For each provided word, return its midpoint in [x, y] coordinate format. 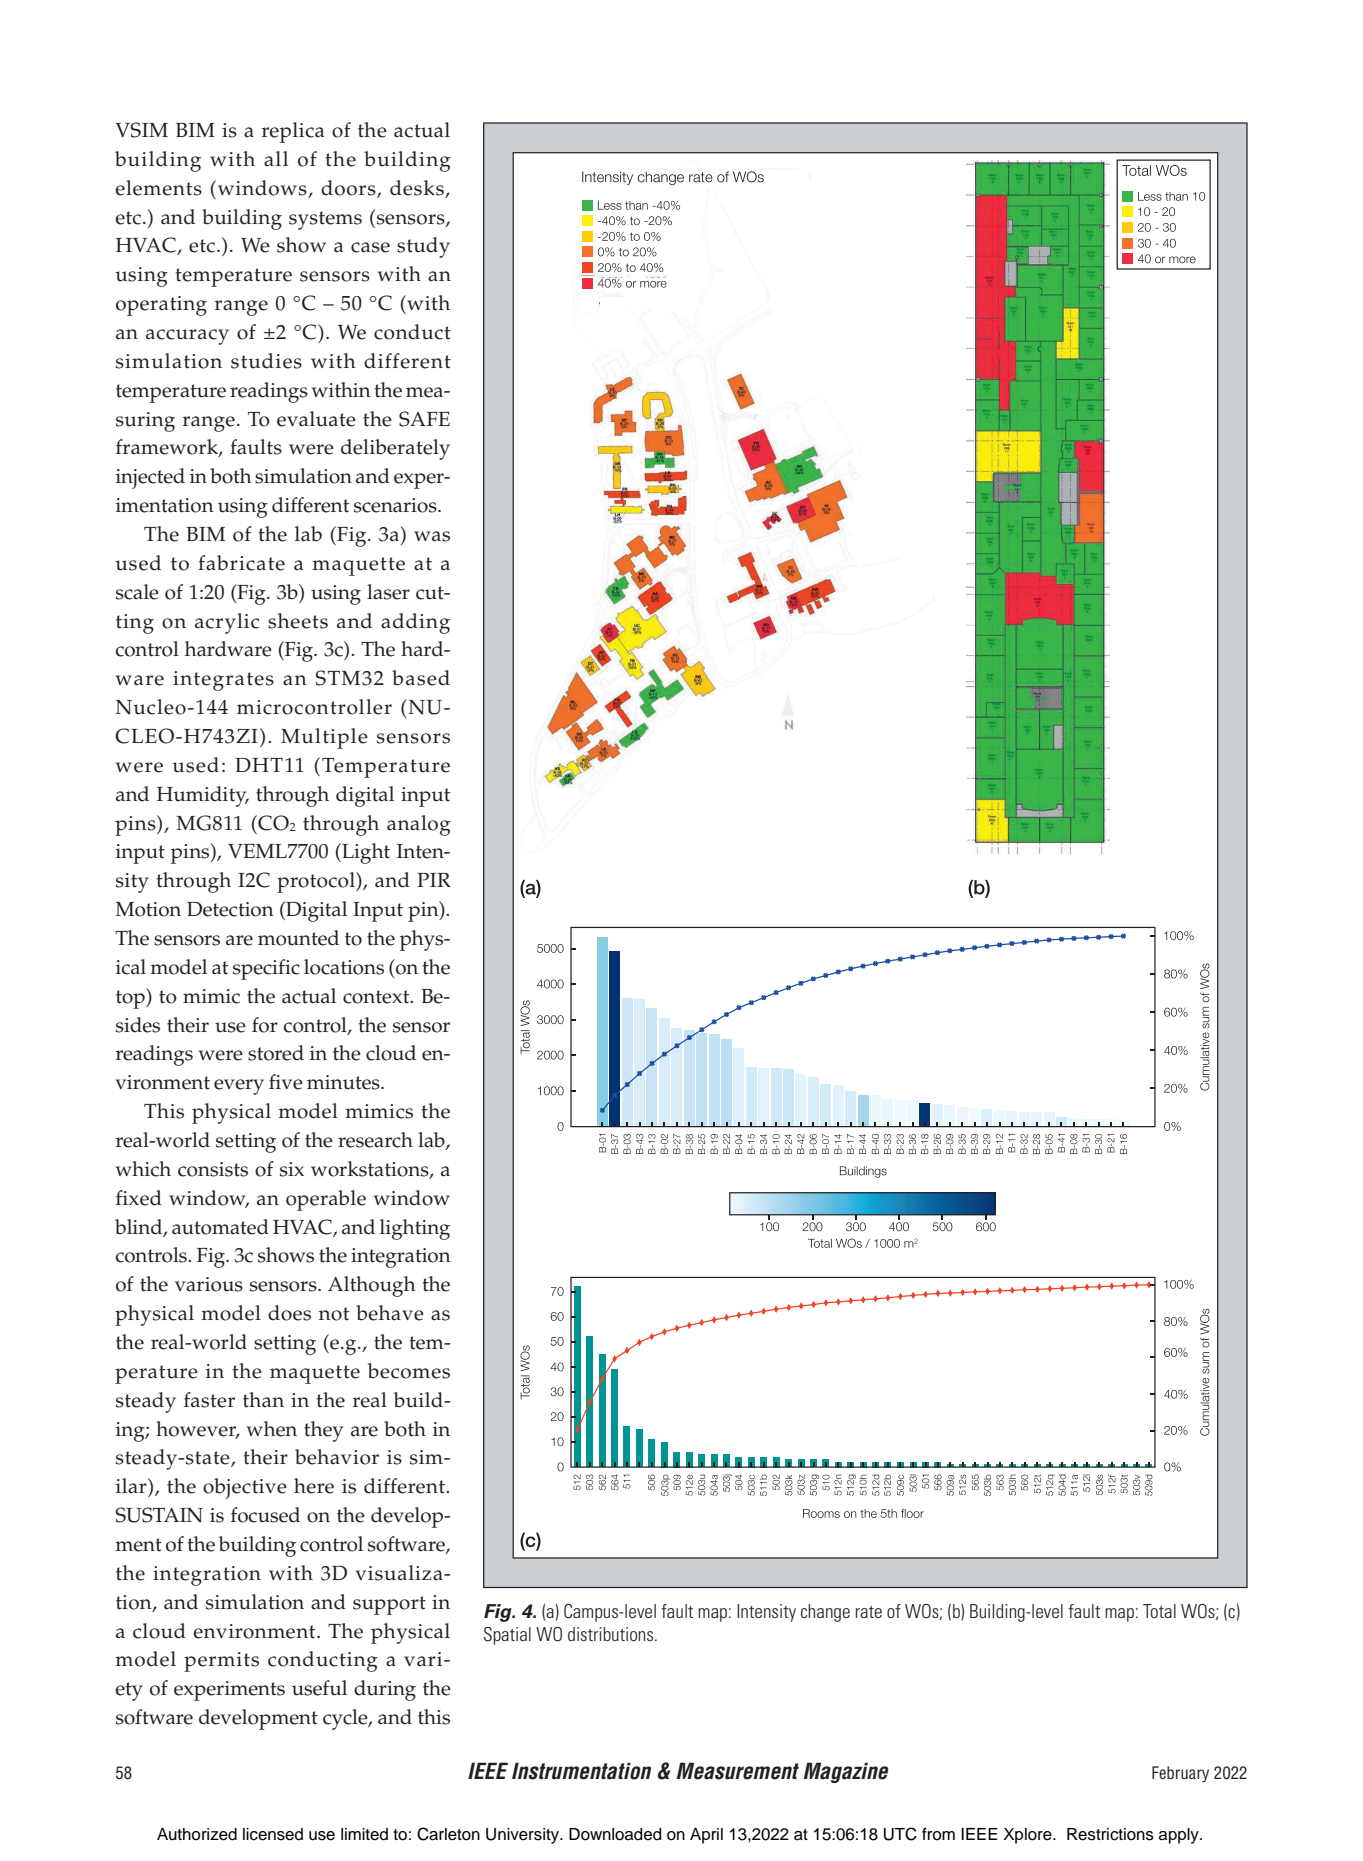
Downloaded [615, 1834]
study [423, 247]
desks [418, 189]
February [1180, 1774]
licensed [273, 1834]
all [276, 159]
